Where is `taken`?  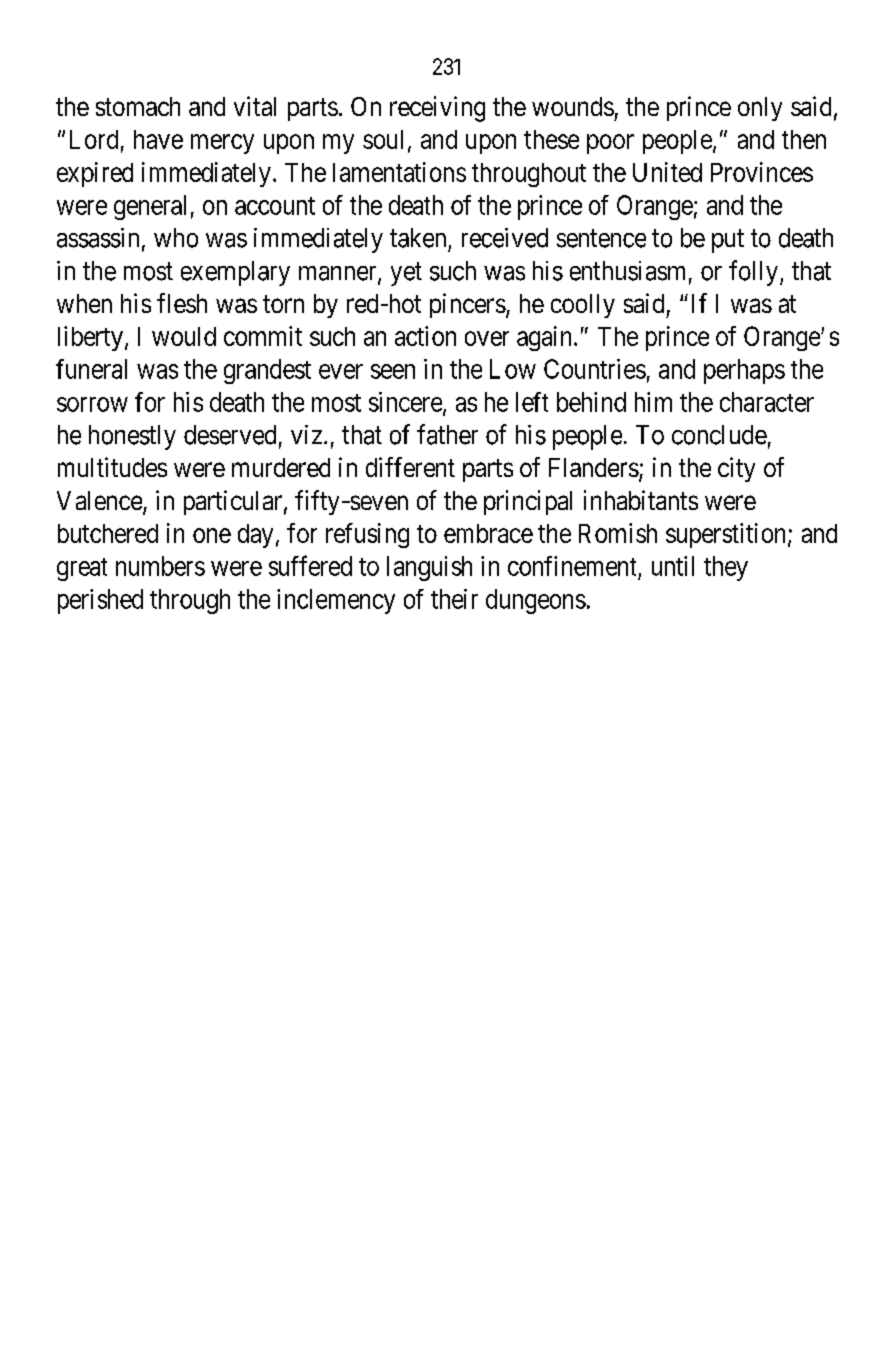 taken is located at coordinates (418, 238).
